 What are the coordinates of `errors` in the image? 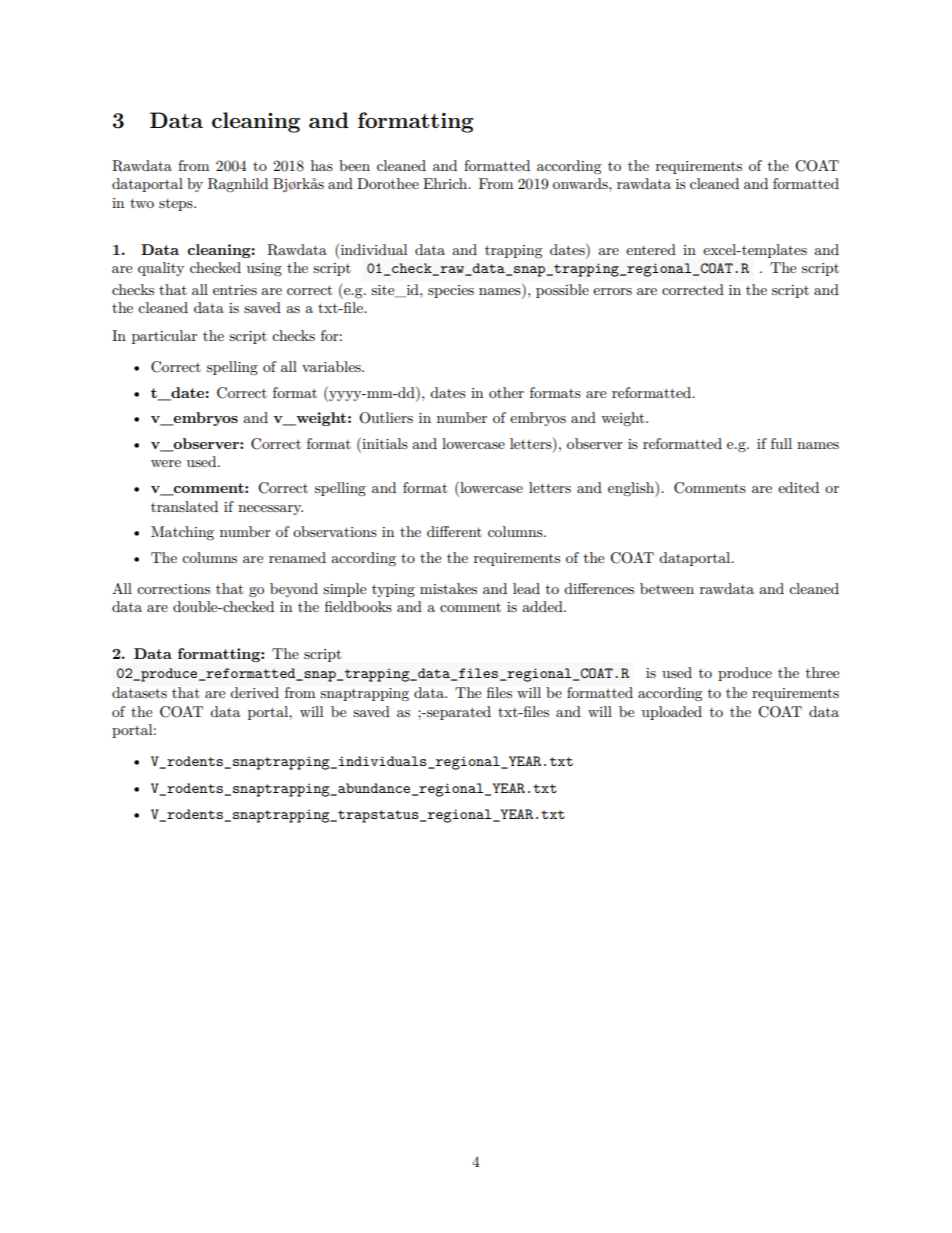 It's located at (612, 291).
